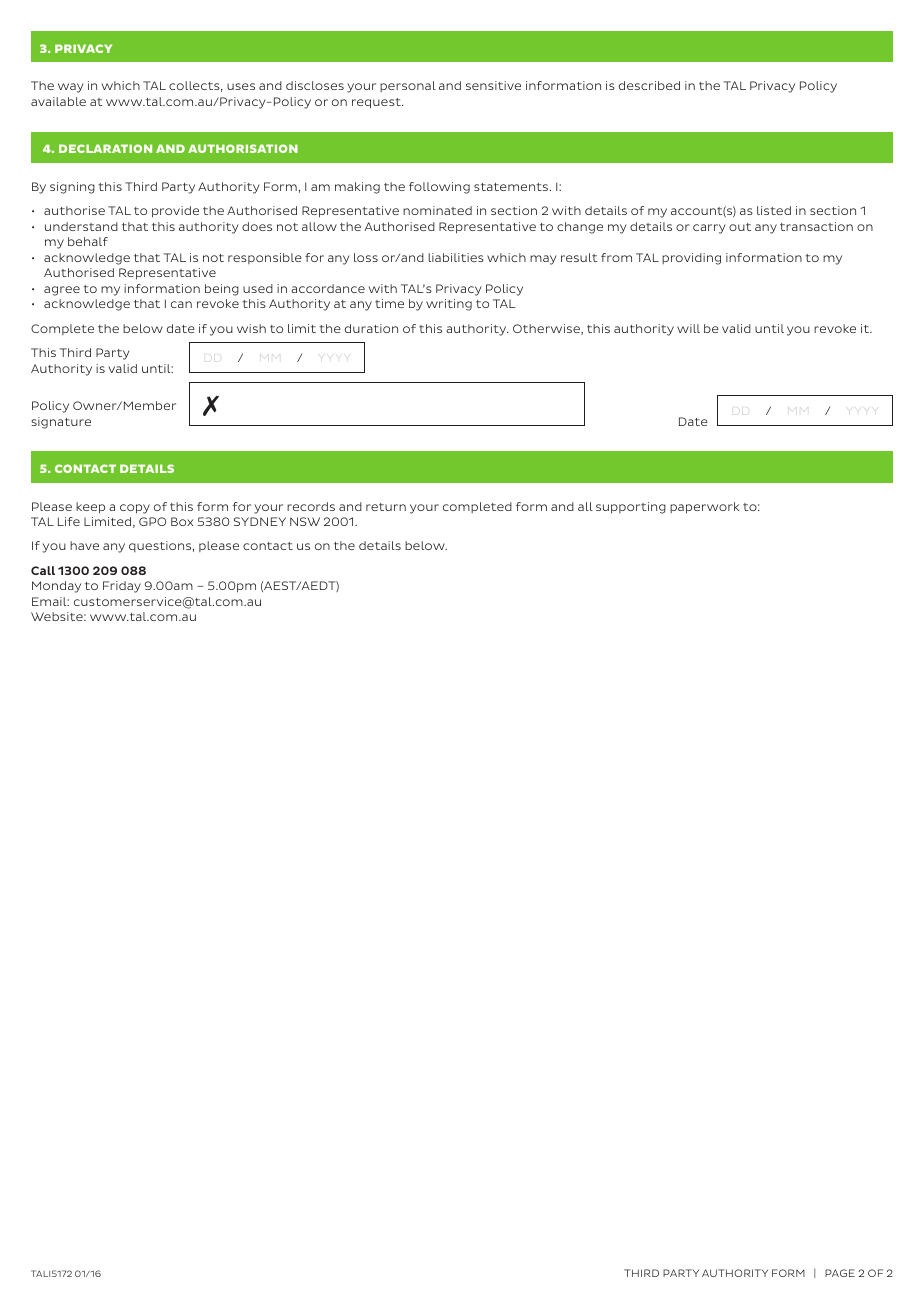  What do you see at coordinates (56, 587) in the screenshot?
I see `Monday` at bounding box center [56, 587].
